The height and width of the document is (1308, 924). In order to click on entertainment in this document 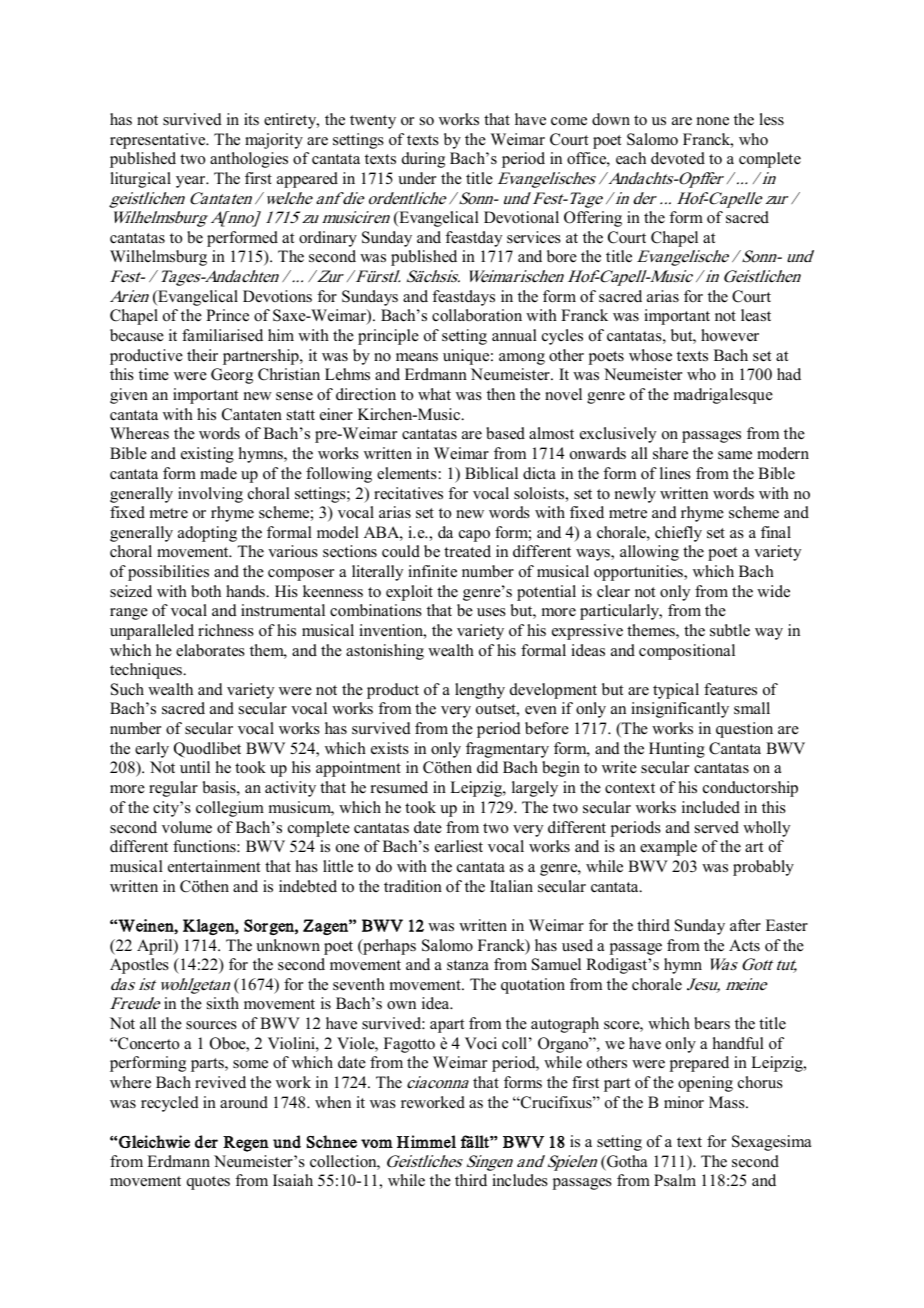, I will do `click(214, 866)`.
